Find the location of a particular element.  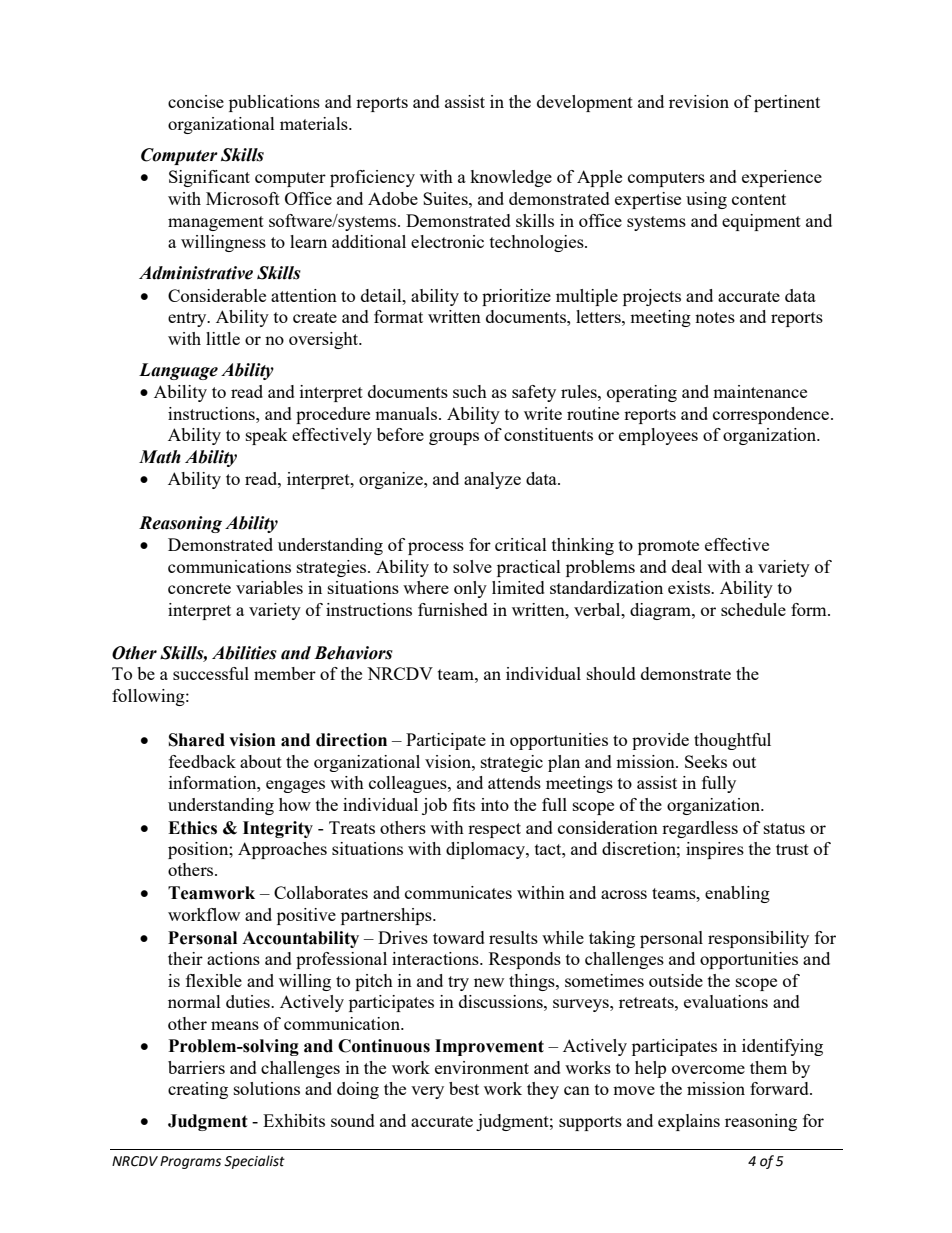

pertinent is located at coordinates (787, 103).
